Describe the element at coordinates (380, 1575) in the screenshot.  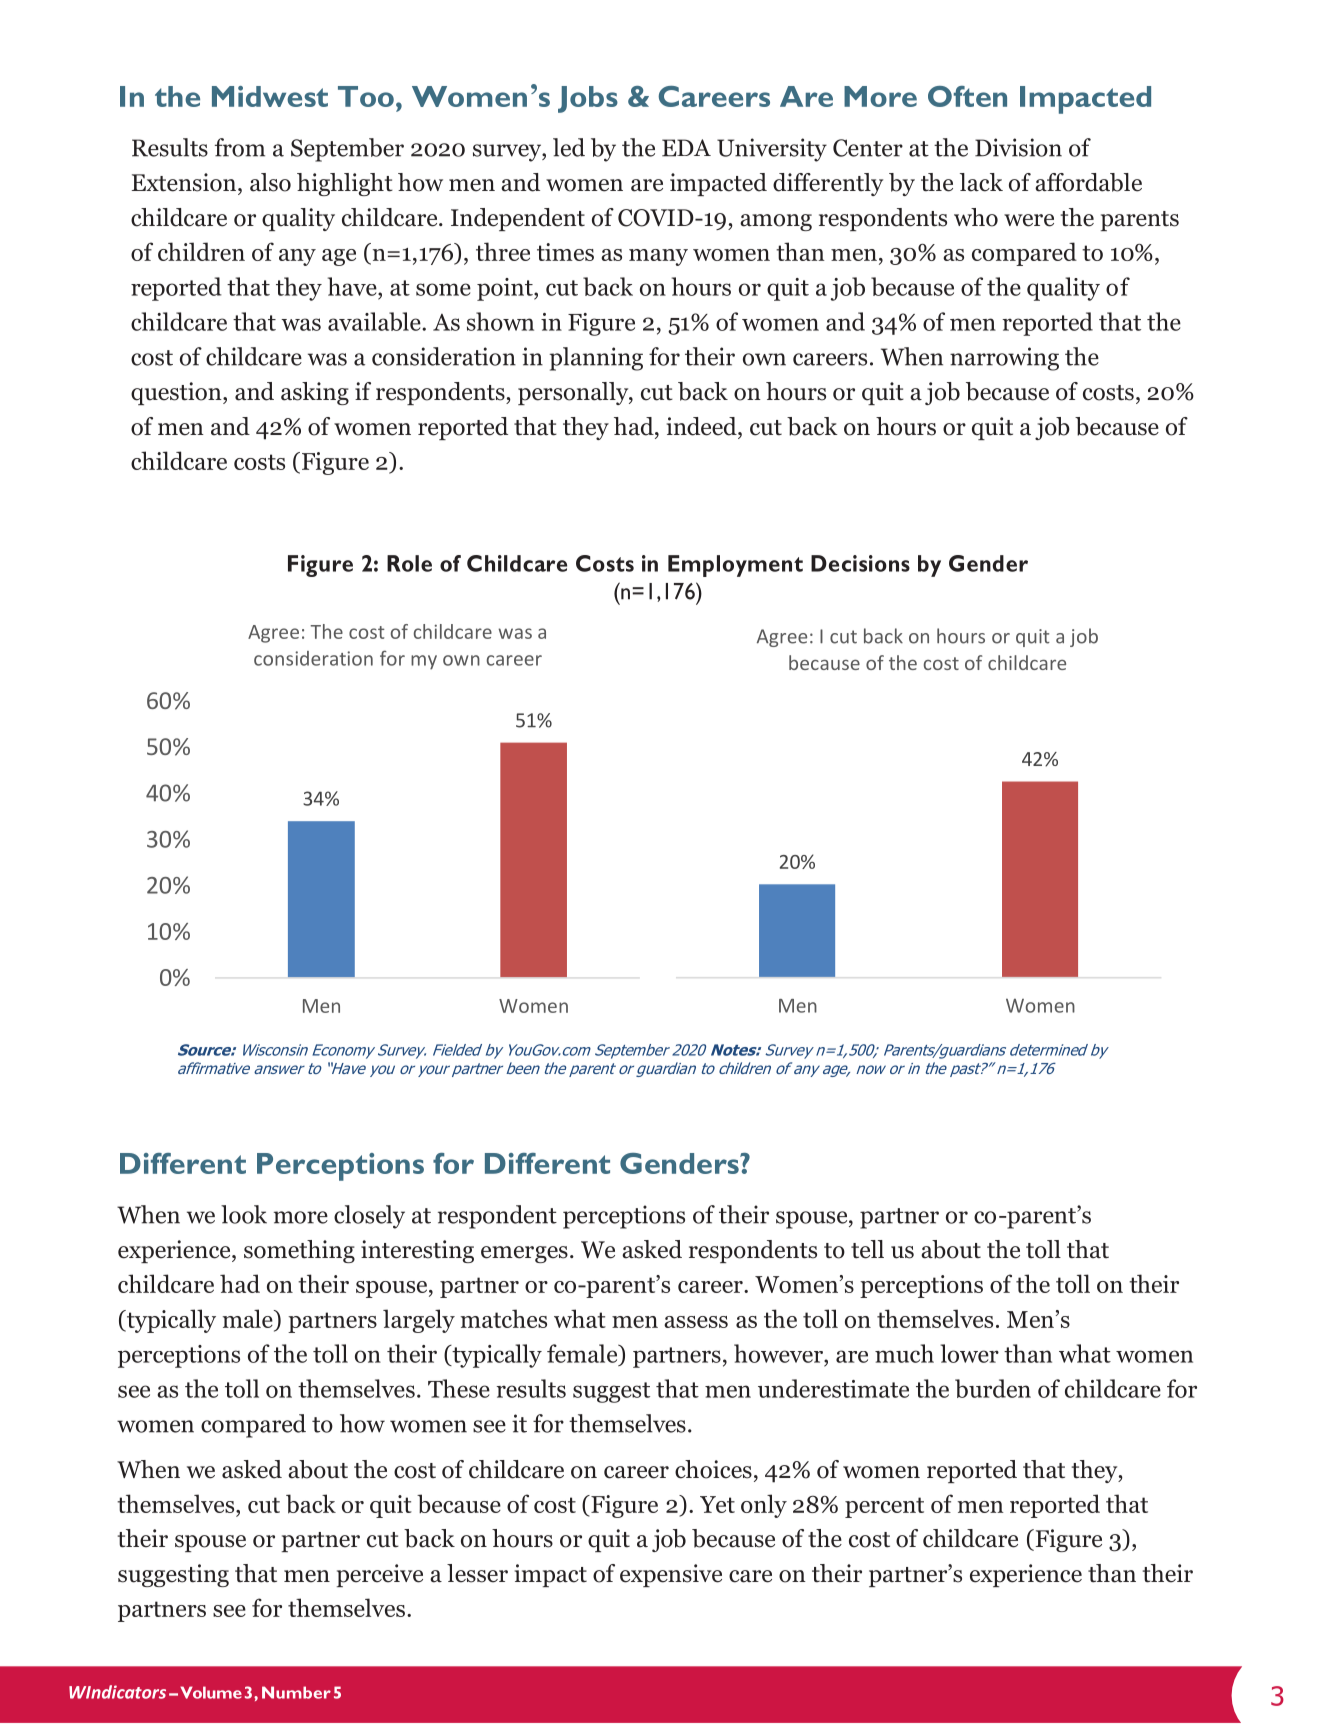
I see `perceive` at that location.
